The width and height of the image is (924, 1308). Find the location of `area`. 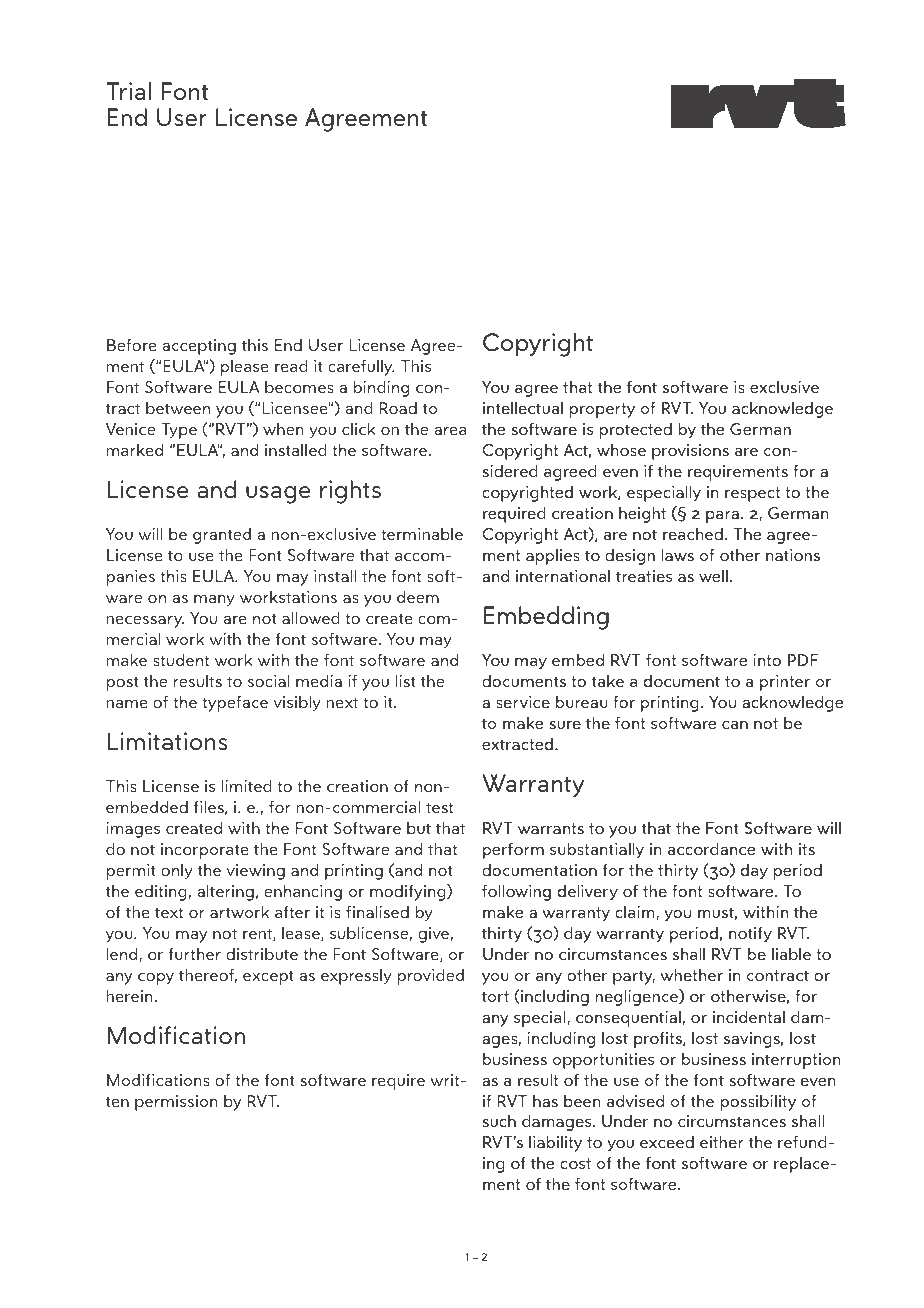

area is located at coordinates (450, 431).
